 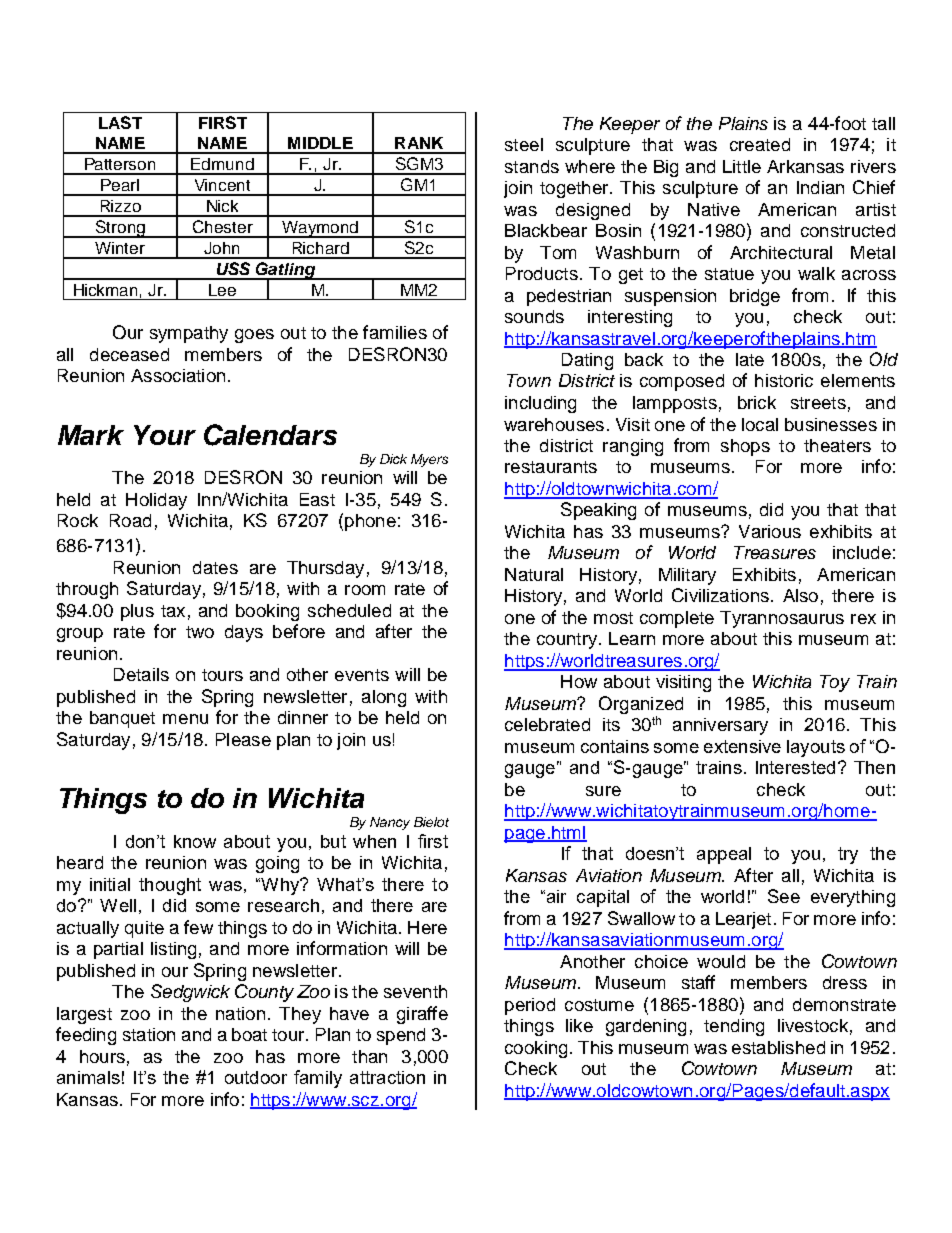 I want to click on Myers, so click(x=429, y=460).
